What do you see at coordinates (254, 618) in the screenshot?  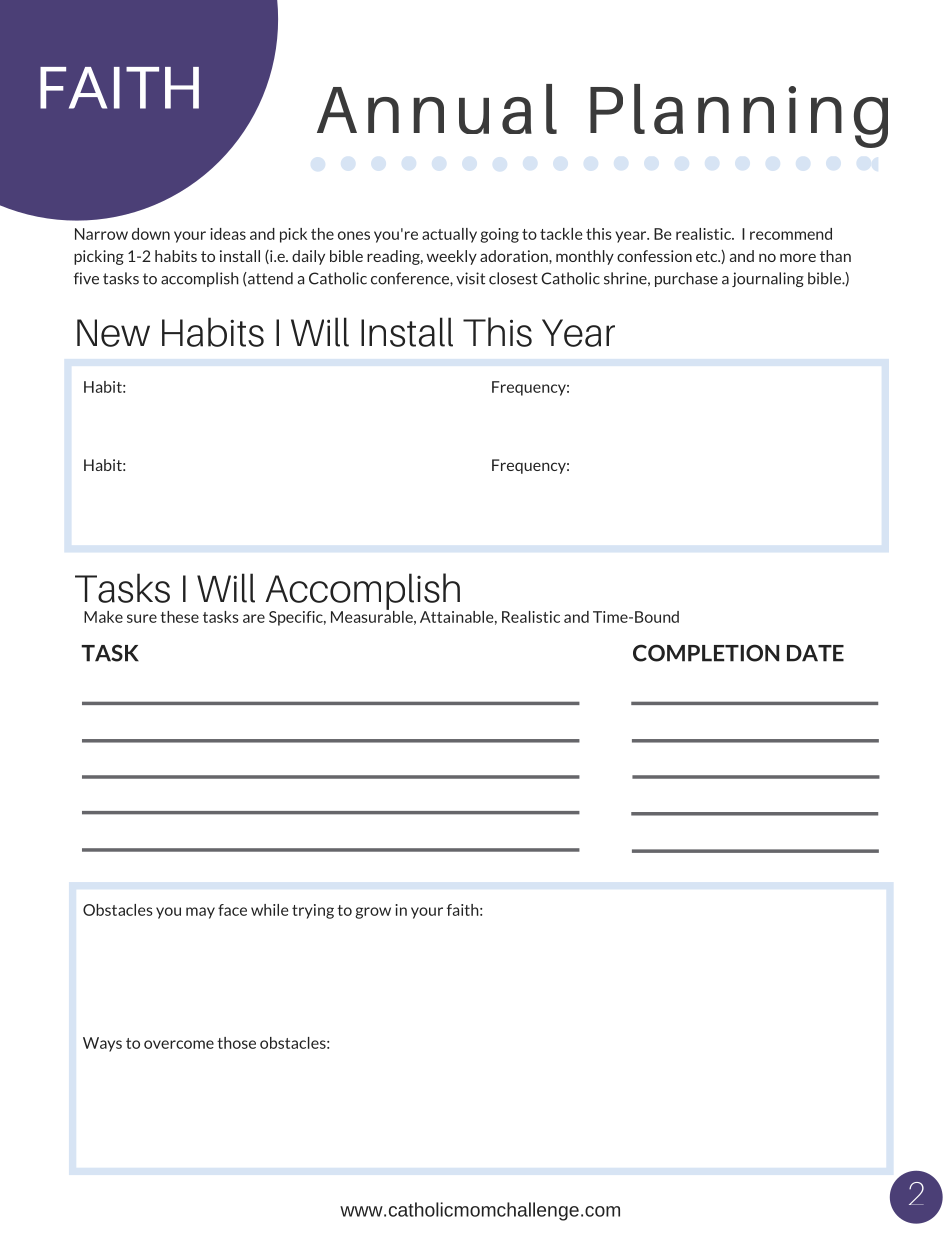 I see `are` at bounding box center [254, 618].
